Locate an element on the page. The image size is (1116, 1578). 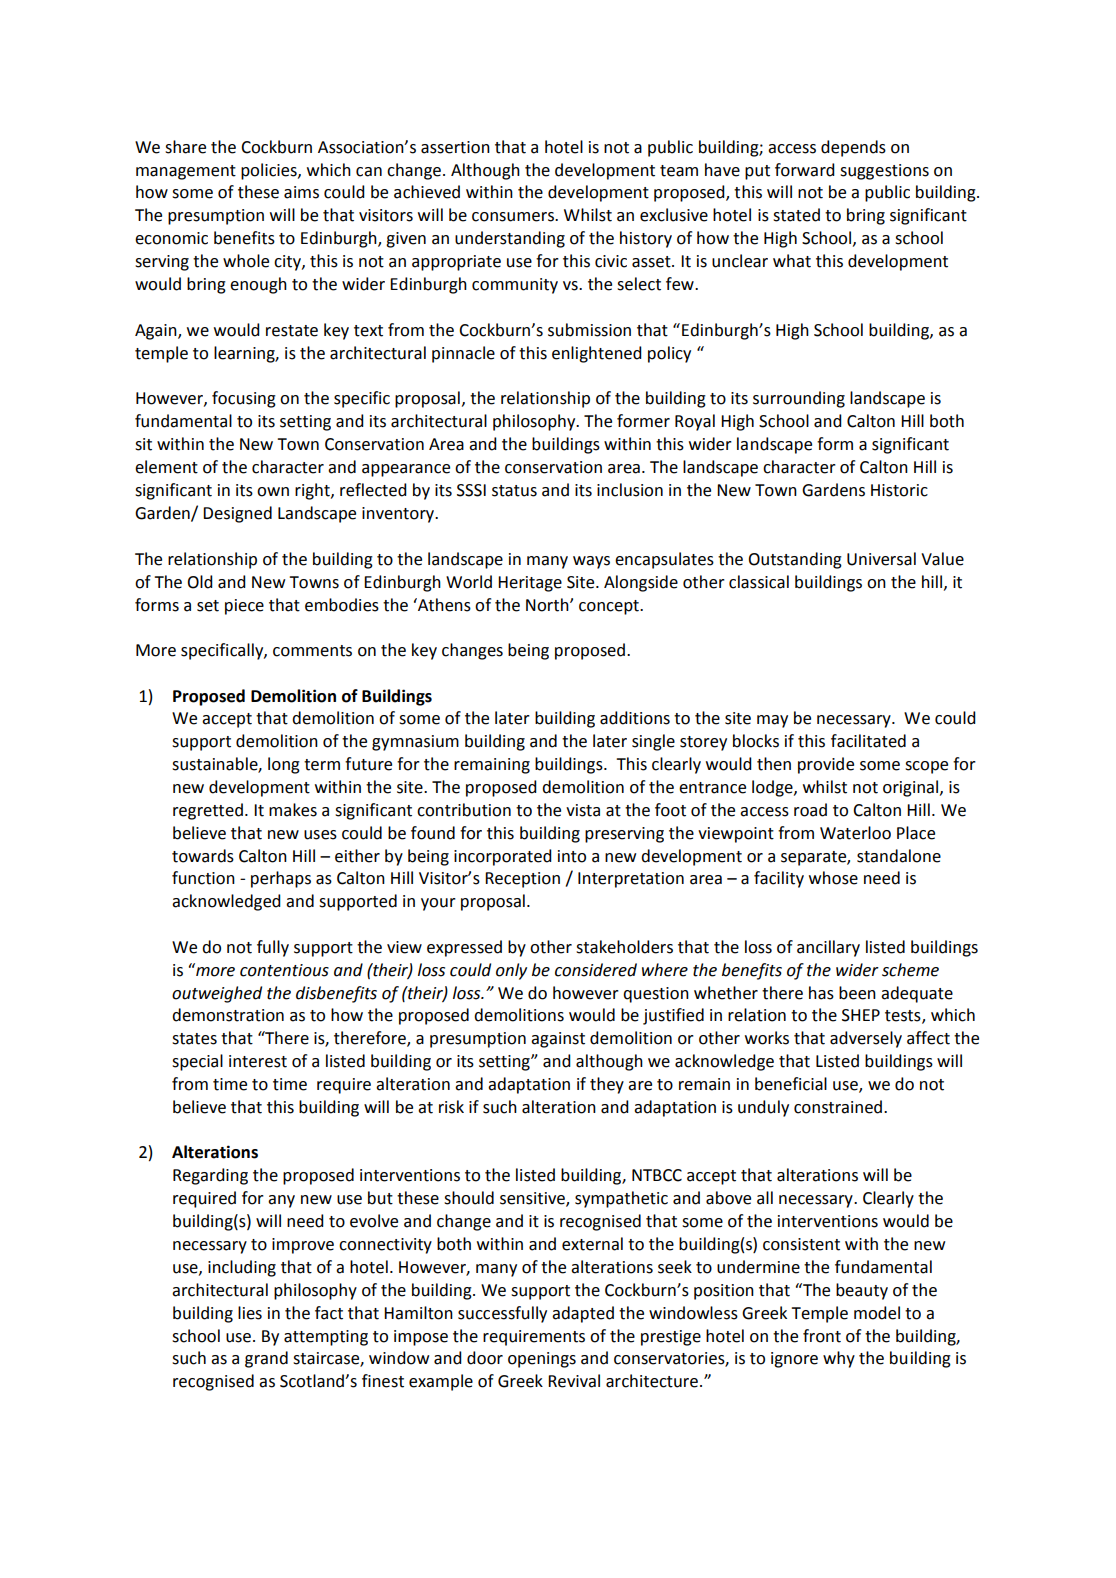
Historic is located at coordinates (899, 490).
